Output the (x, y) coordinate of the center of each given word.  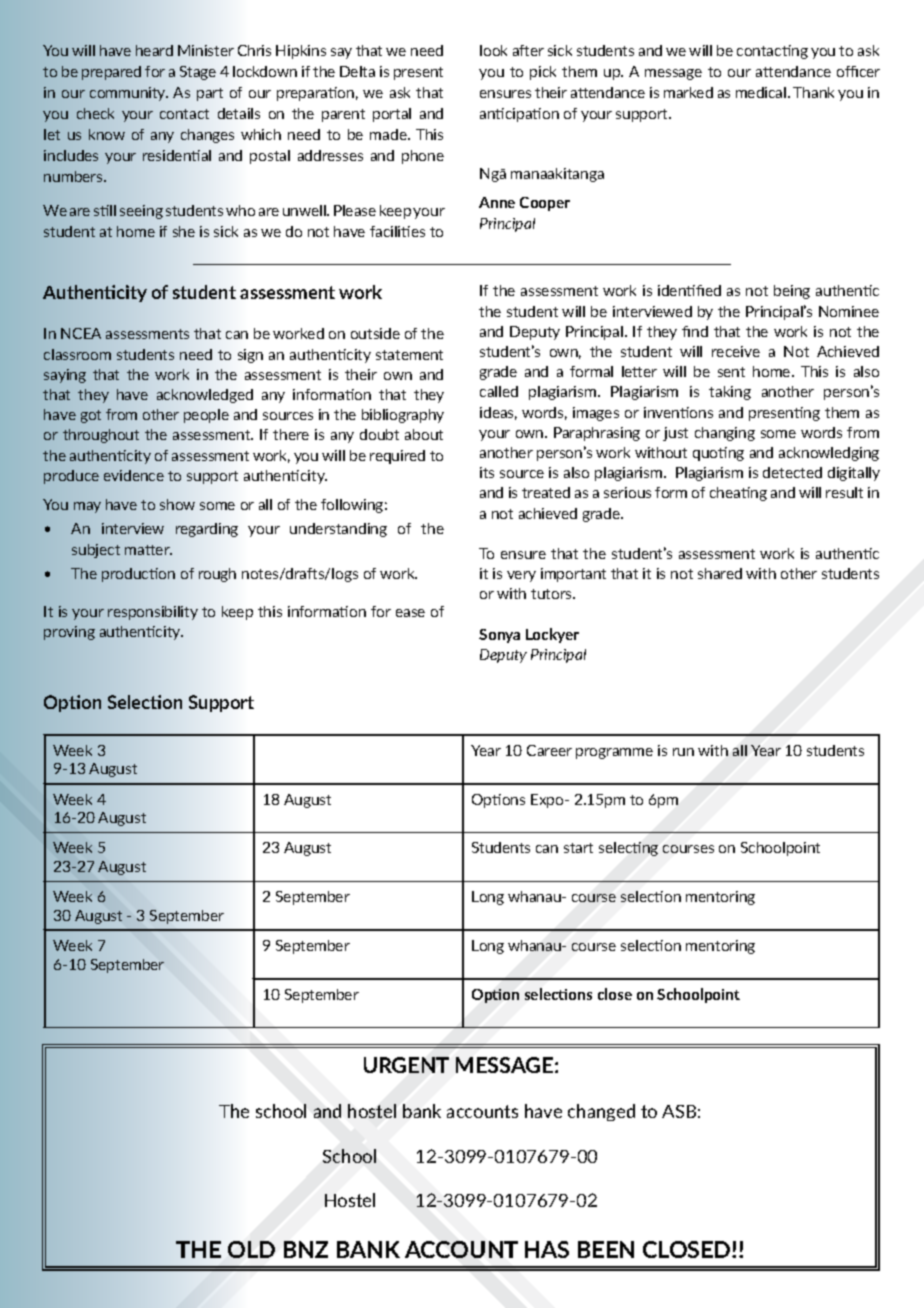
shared (720, 573)
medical (762, 92)
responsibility (153, 613)
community (129, 94)
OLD (251, 1249)
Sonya (499, 636)
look (493, 50)
